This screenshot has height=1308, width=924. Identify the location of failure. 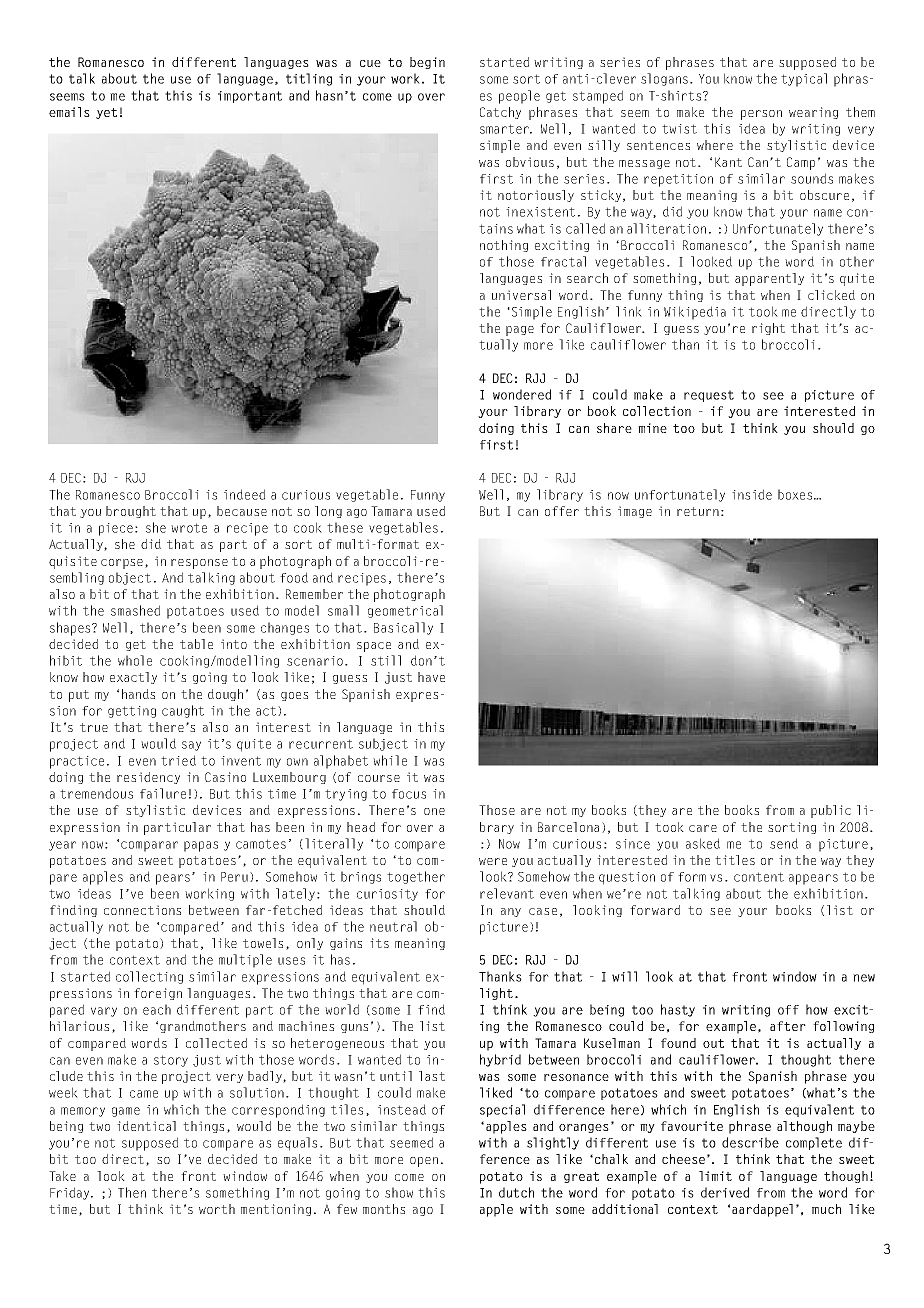
(163, 793).
